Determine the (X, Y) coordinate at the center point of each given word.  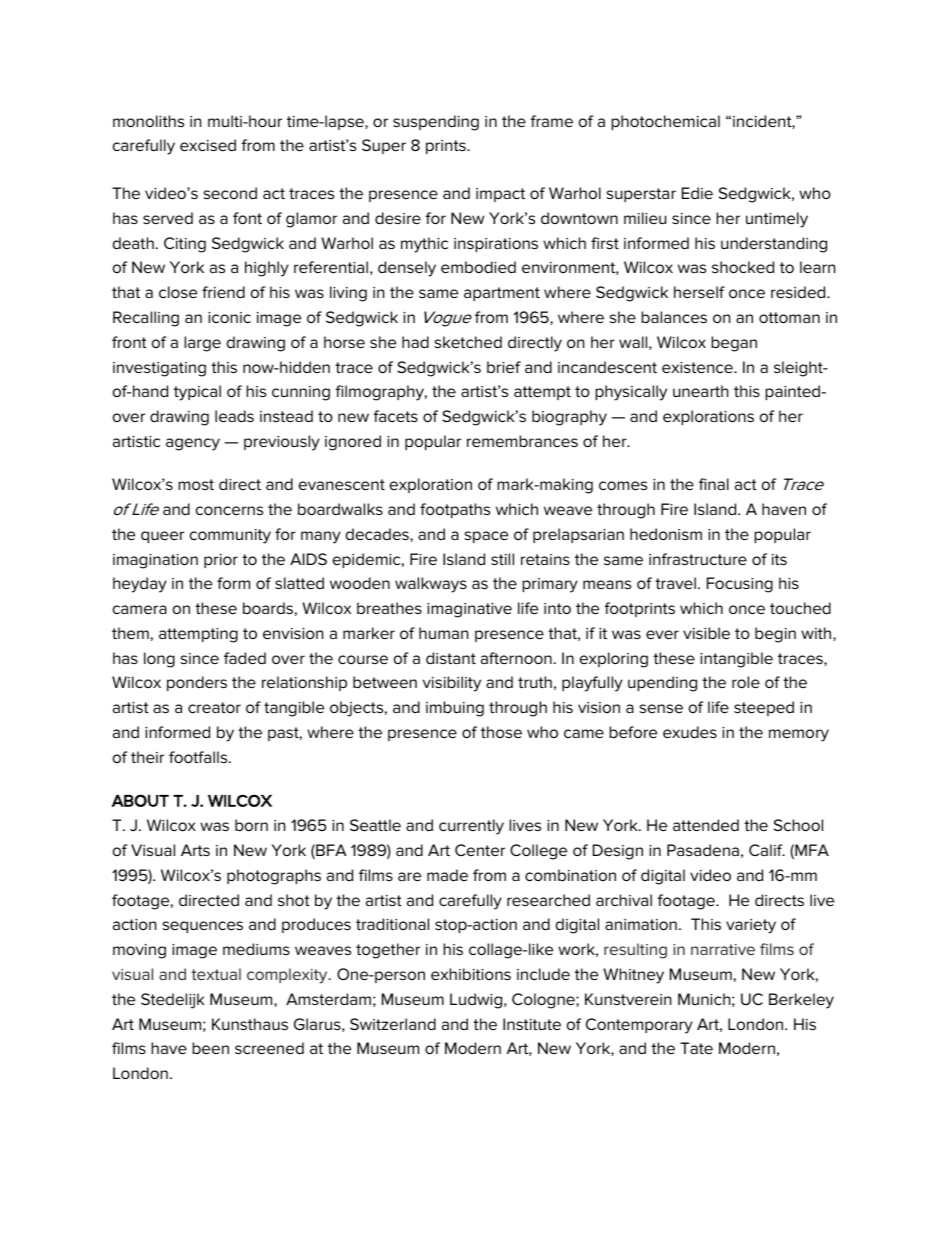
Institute (532, 1024)
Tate (696, 1048)
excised (208, 145)
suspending (436, 123)
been (210, 1048)
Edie (697, 193)
